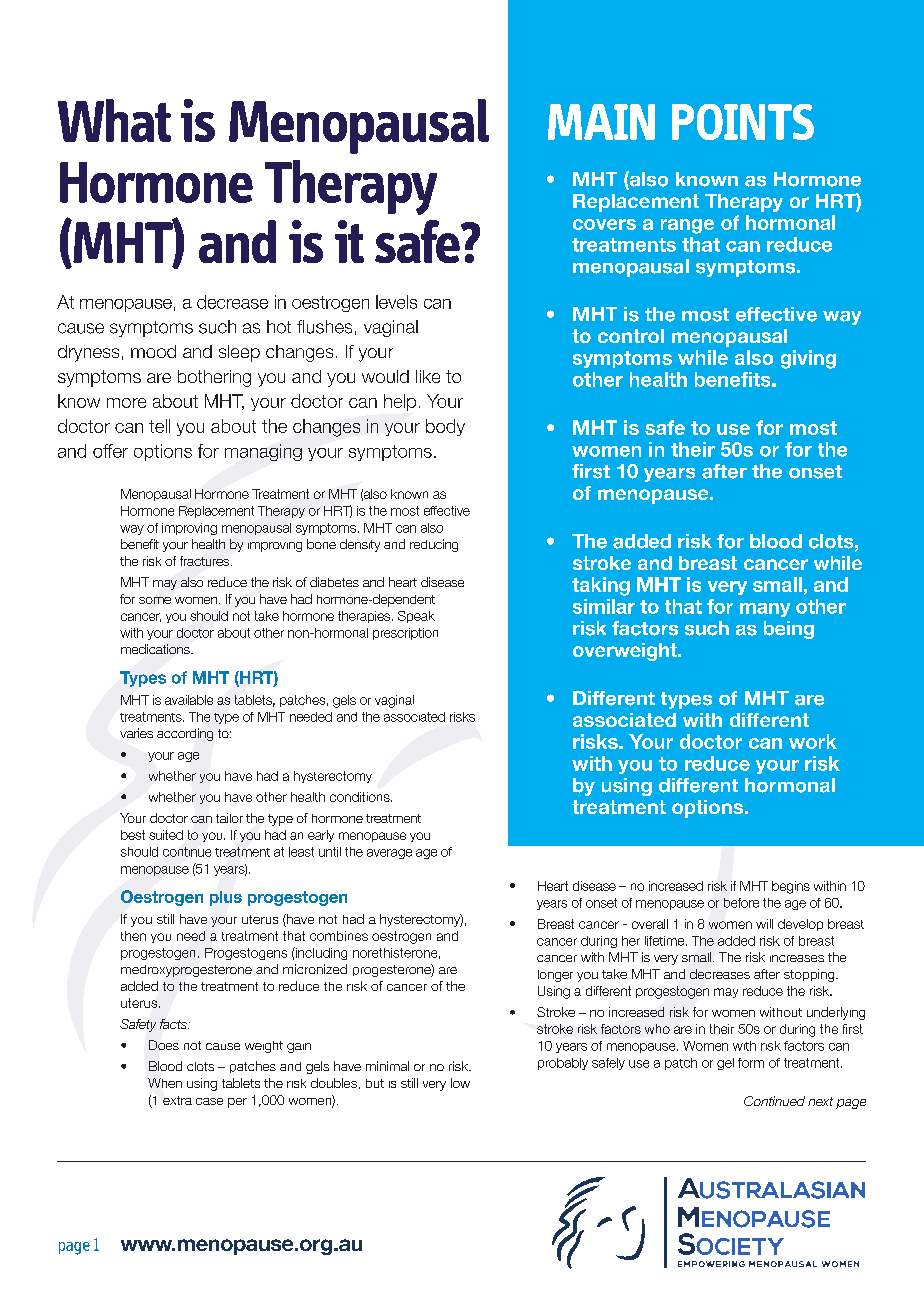 This document has height=1308, width=924. I want to click on low, so click(460, 1083).
